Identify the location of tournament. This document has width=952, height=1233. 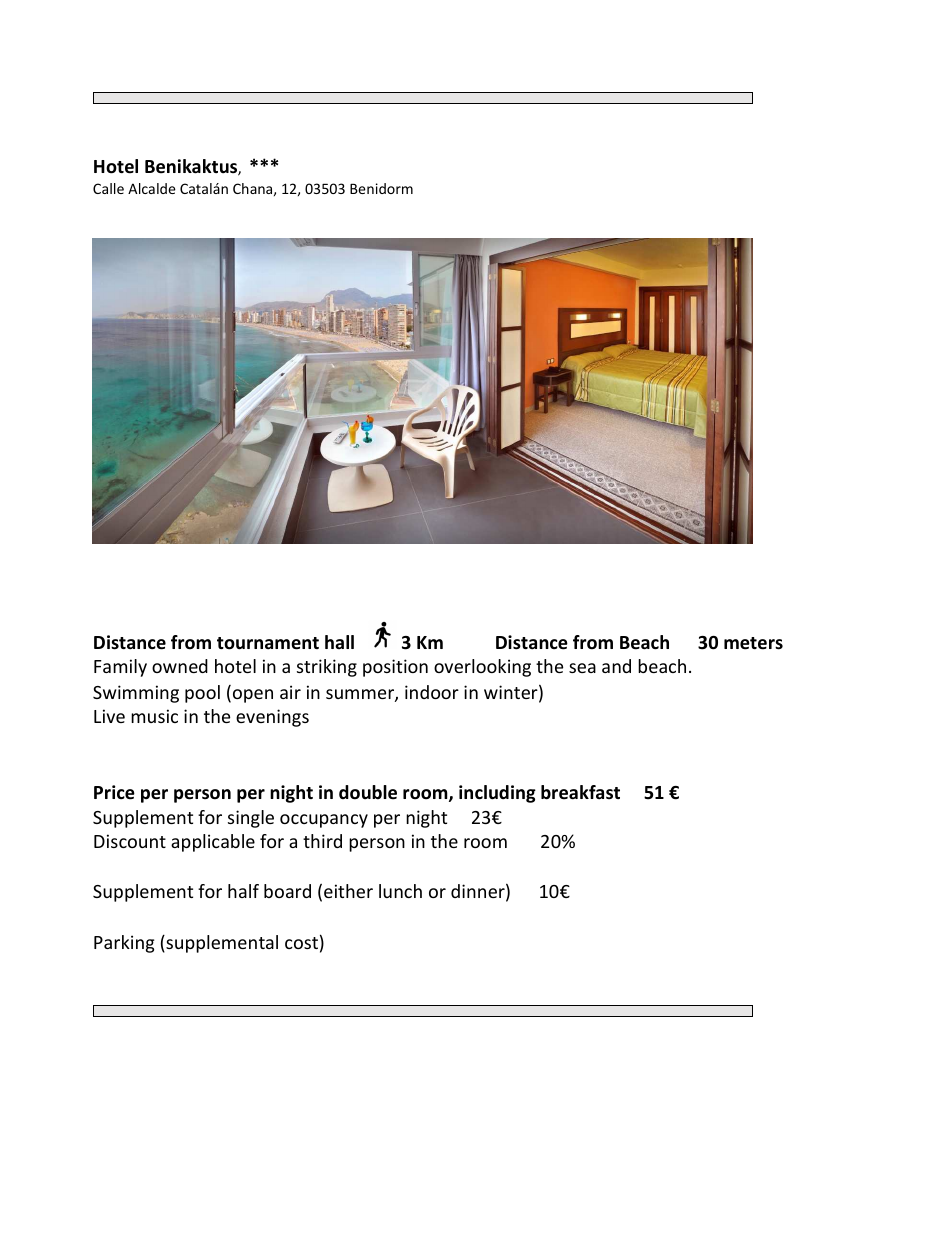
(268, 643).
